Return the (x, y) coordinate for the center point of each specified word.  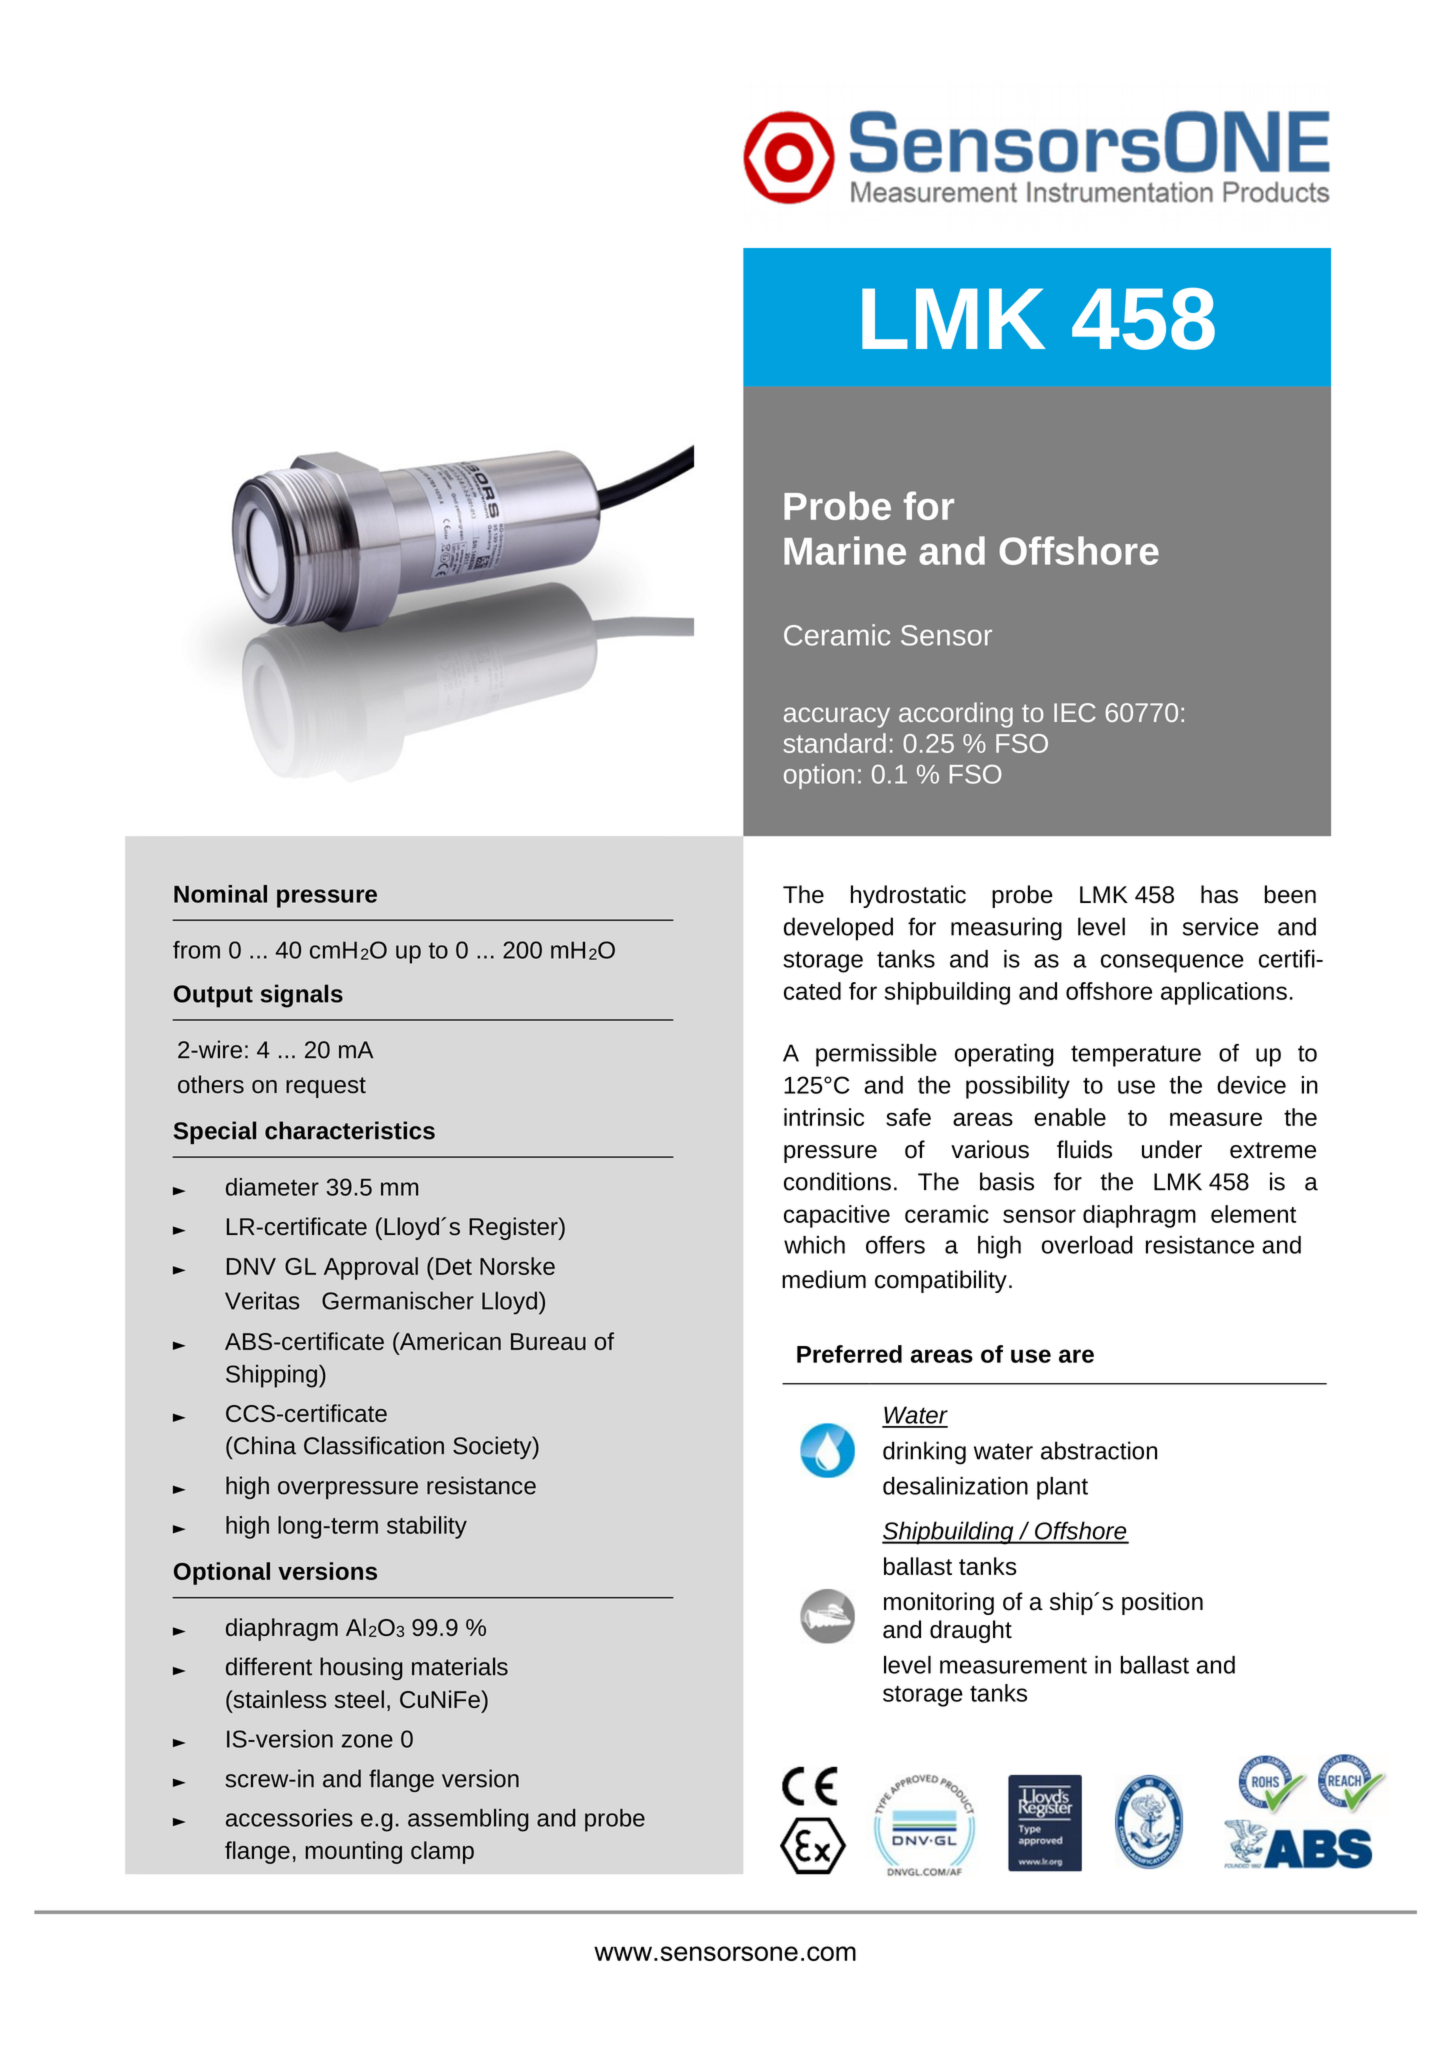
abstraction (1099, 1450)
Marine (845, 550)
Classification (374, 1445)
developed (838, 929)
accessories (289, 1818)
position (1162, 1603)
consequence (1172, 963)
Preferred (849, 1354)
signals (301, 996)
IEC (1075, 712)
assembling (468, 1820)
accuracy (837, 717)
